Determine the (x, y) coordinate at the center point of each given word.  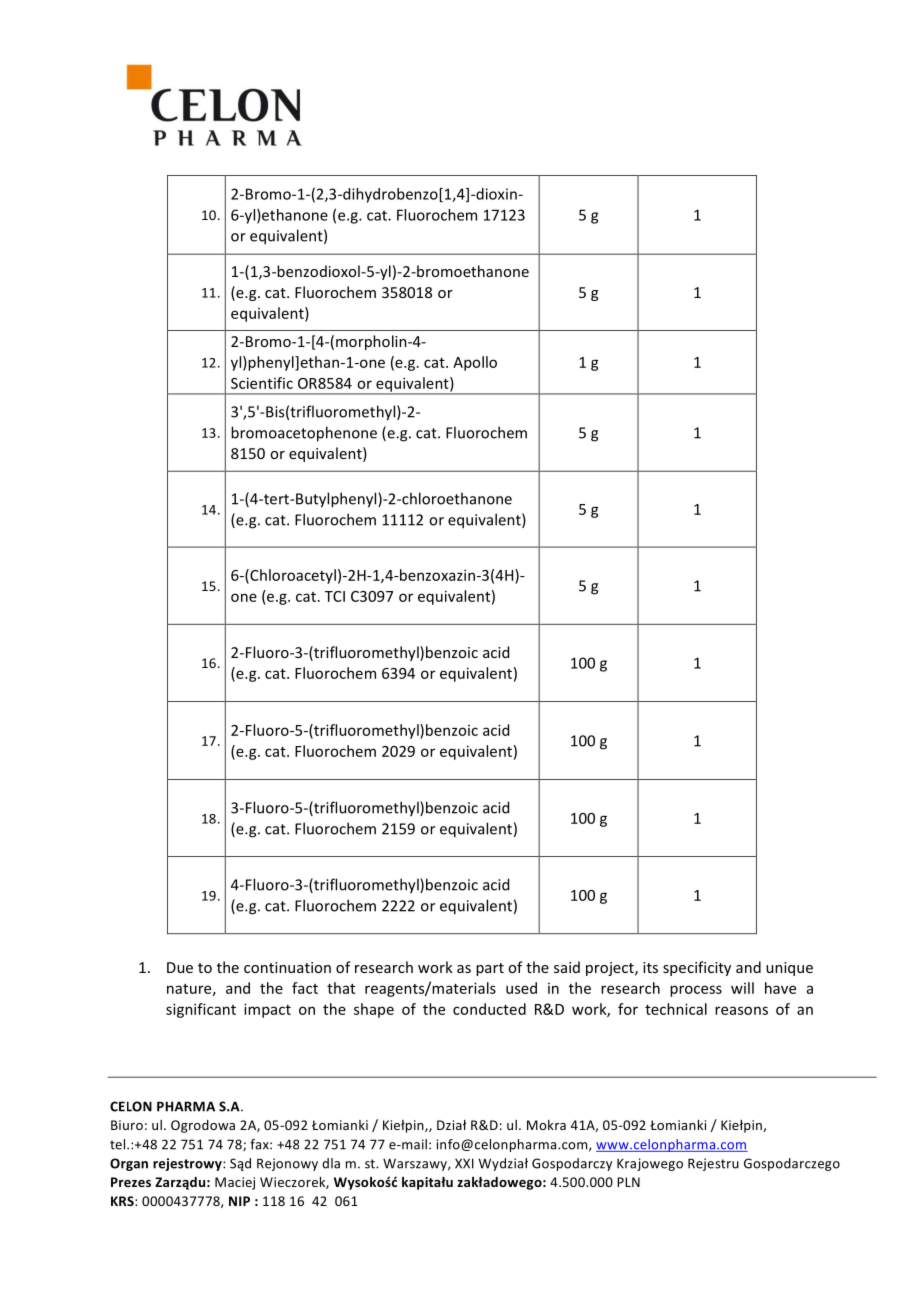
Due (180, 967)
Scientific (262, 383)
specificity (697, 968)
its (650, 967)
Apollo (475, 363)
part (490, 969)
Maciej (235, 1183)
